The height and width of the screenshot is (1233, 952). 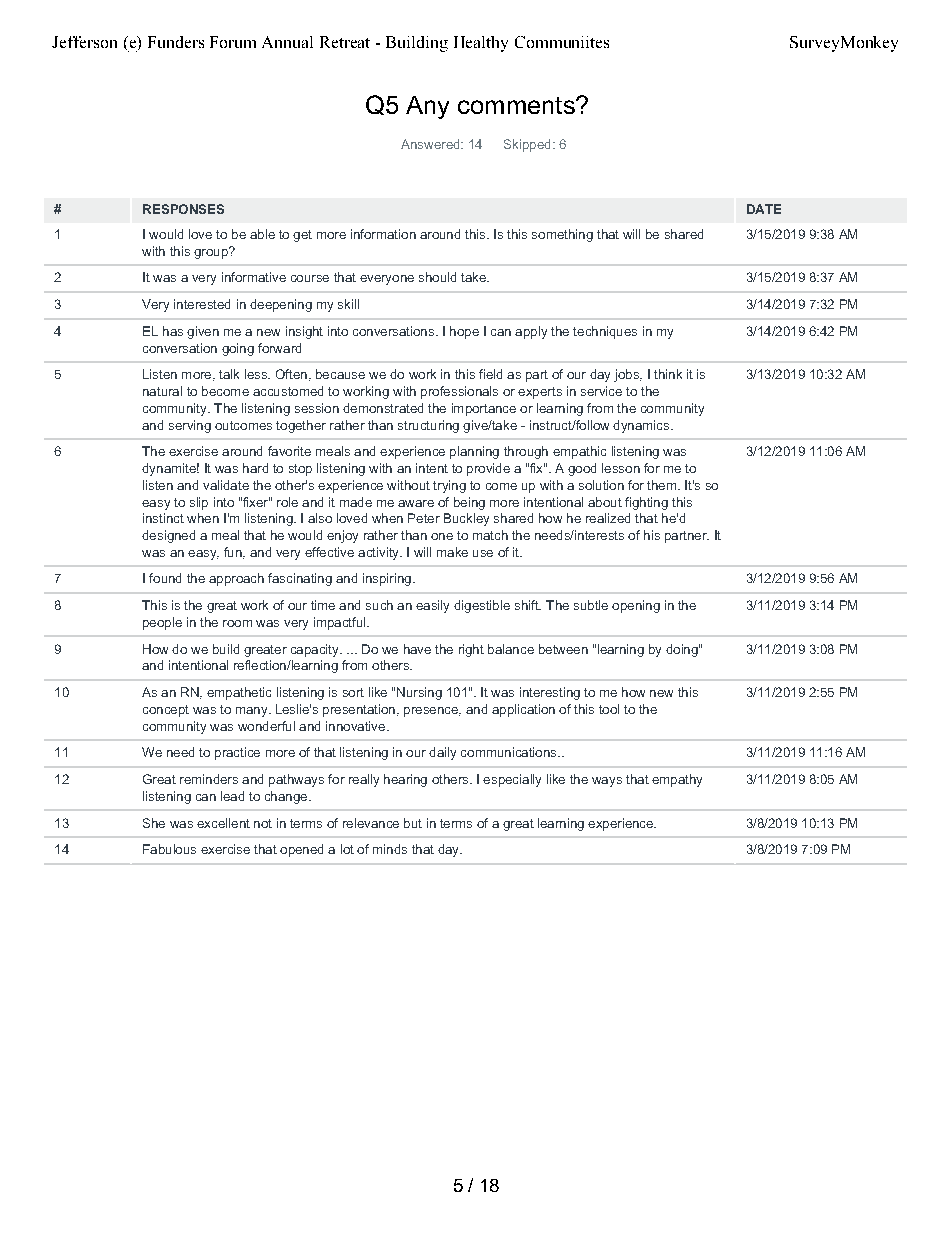 I want to click on comments, so click(x=517, y=105).
